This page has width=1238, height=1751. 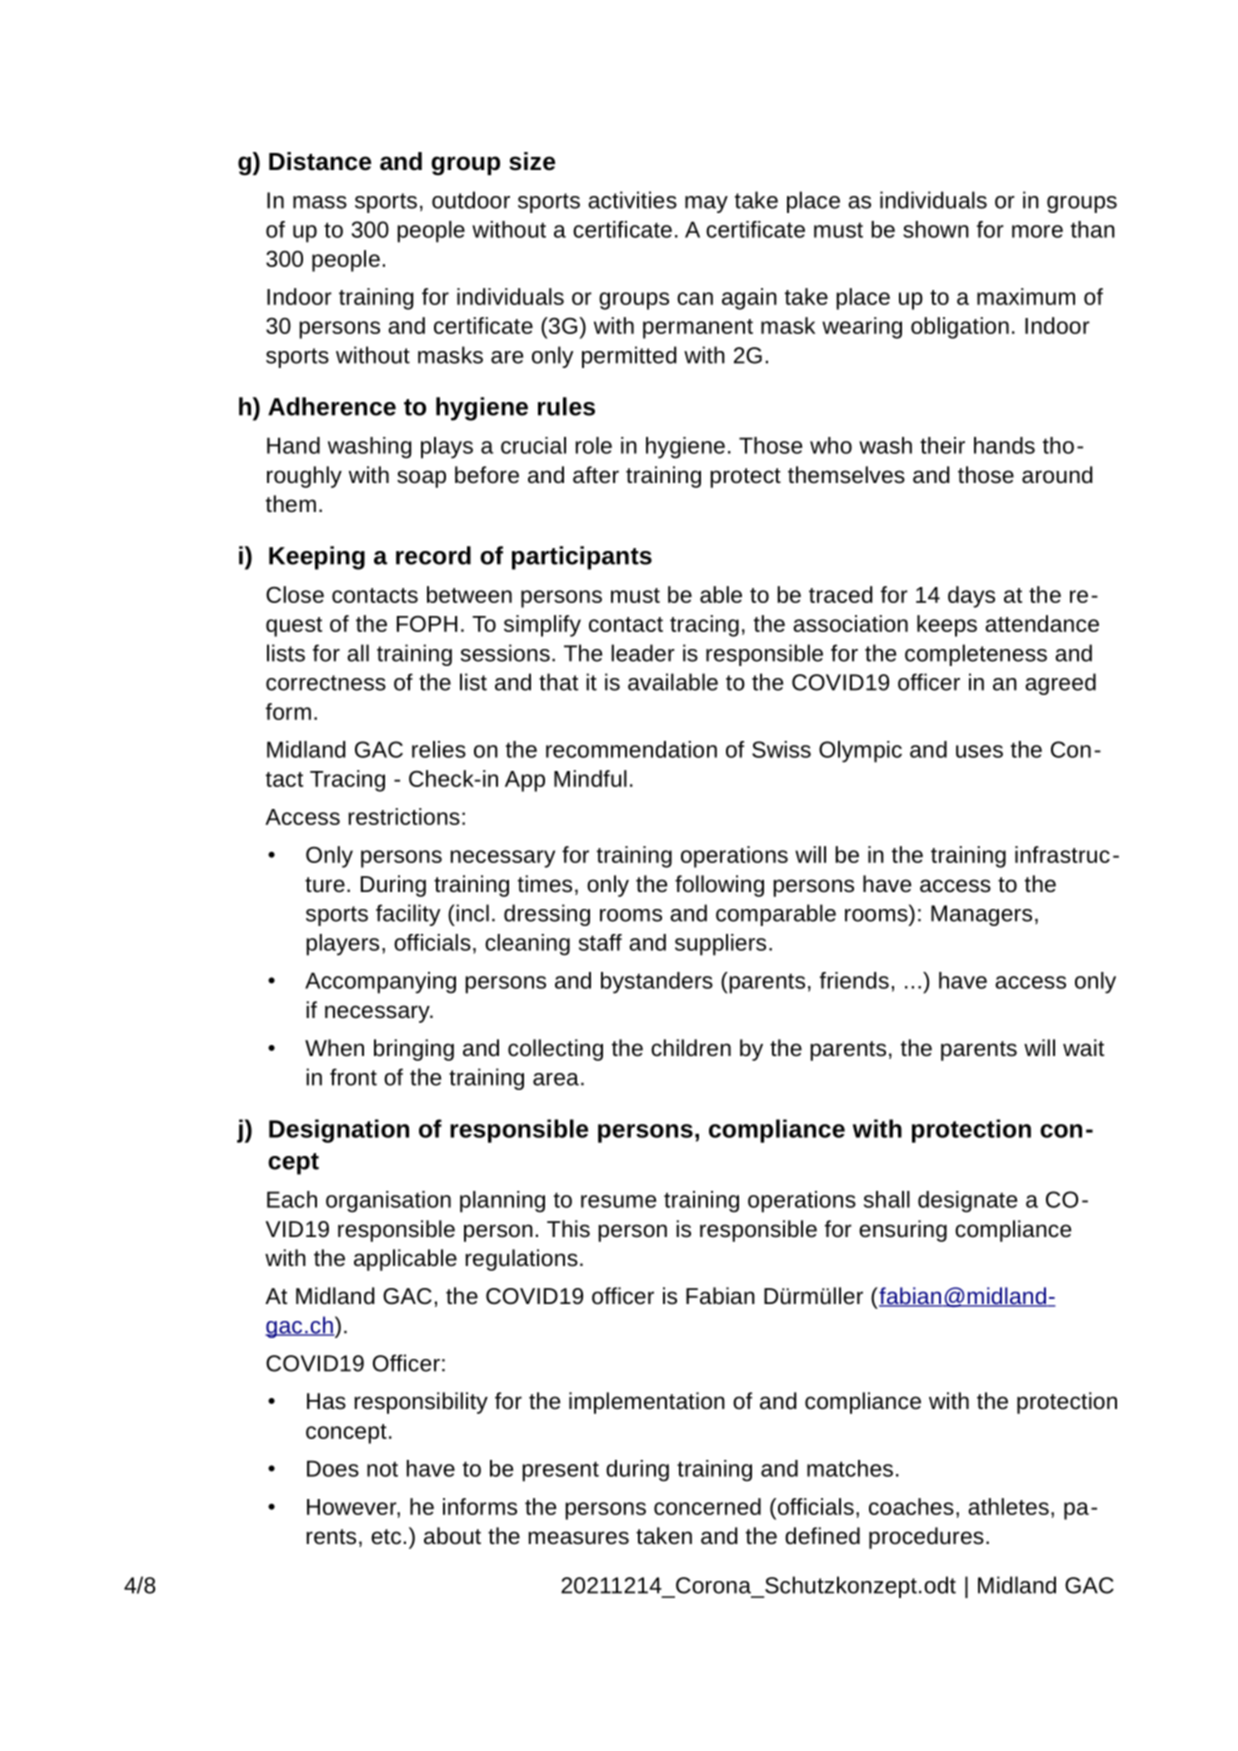 What do you see at coordinates (382, 1469) in the page?
I see `not` at bounding box center [382, 1469].
